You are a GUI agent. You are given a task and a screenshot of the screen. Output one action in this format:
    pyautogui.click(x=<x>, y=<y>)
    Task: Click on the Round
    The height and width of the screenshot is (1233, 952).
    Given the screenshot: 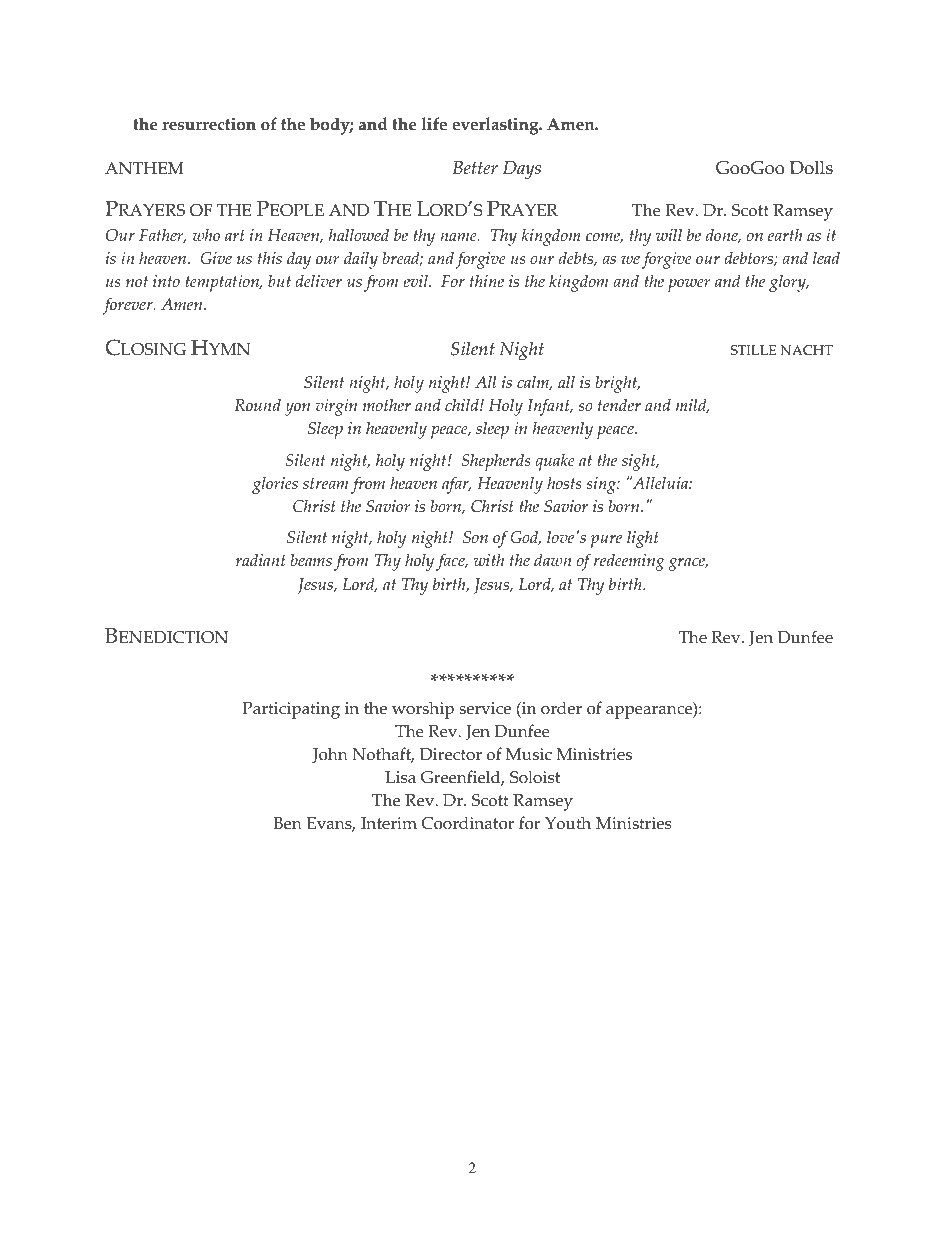 What is the action you would take?
    pyautogui.click(x=257, y=405)
